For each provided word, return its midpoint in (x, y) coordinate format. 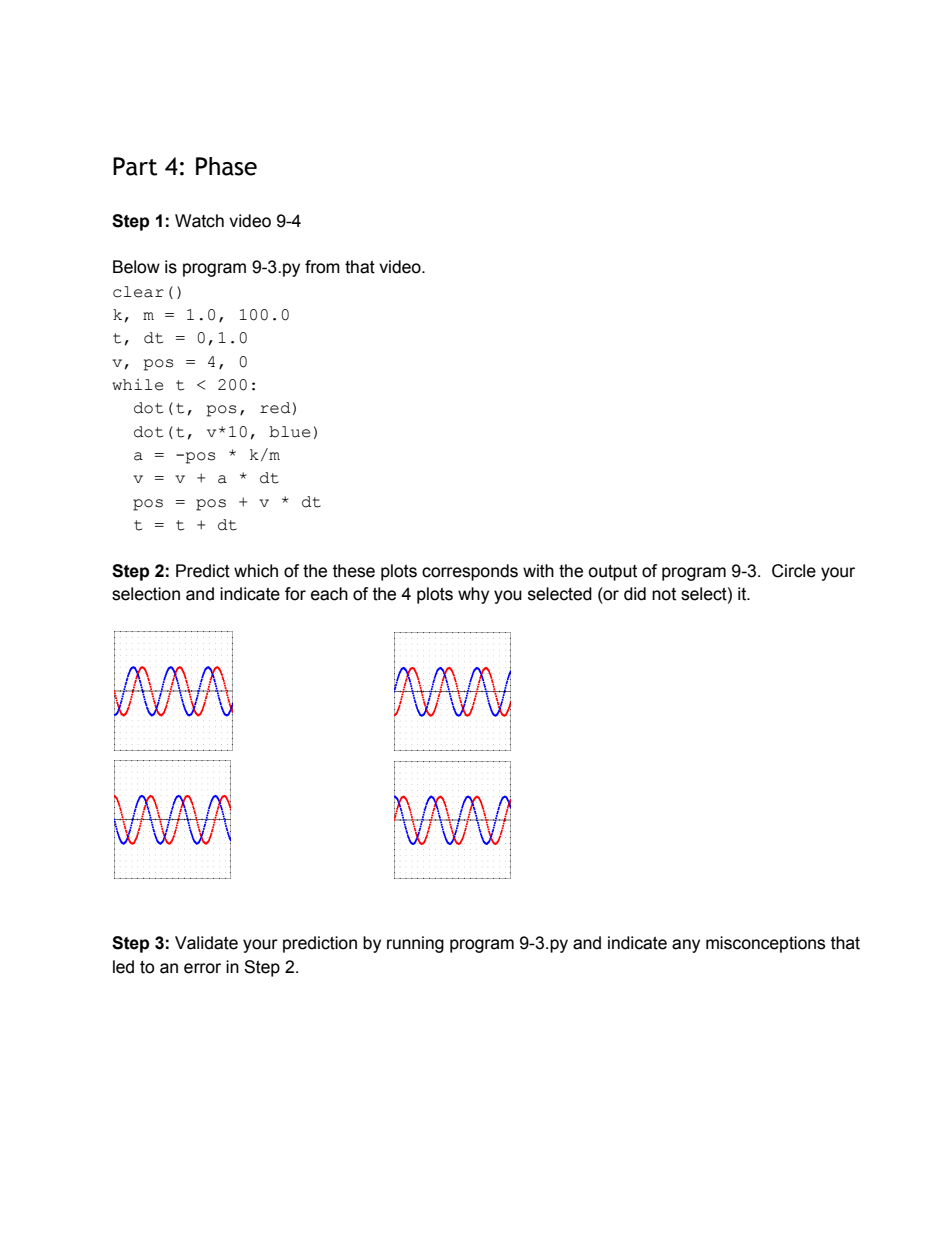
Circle (794, 571)
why (473, 595)
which (256, 571)
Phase (226, 166)
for (295, 594)
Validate (206, 943)
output (612, 573)
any (686, 946)
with (538, 571)
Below (136, 267)
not (664, 594)
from (322, 267)
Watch (199, 221)
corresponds (470, 572)
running (415, 944)
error (202, 968)
